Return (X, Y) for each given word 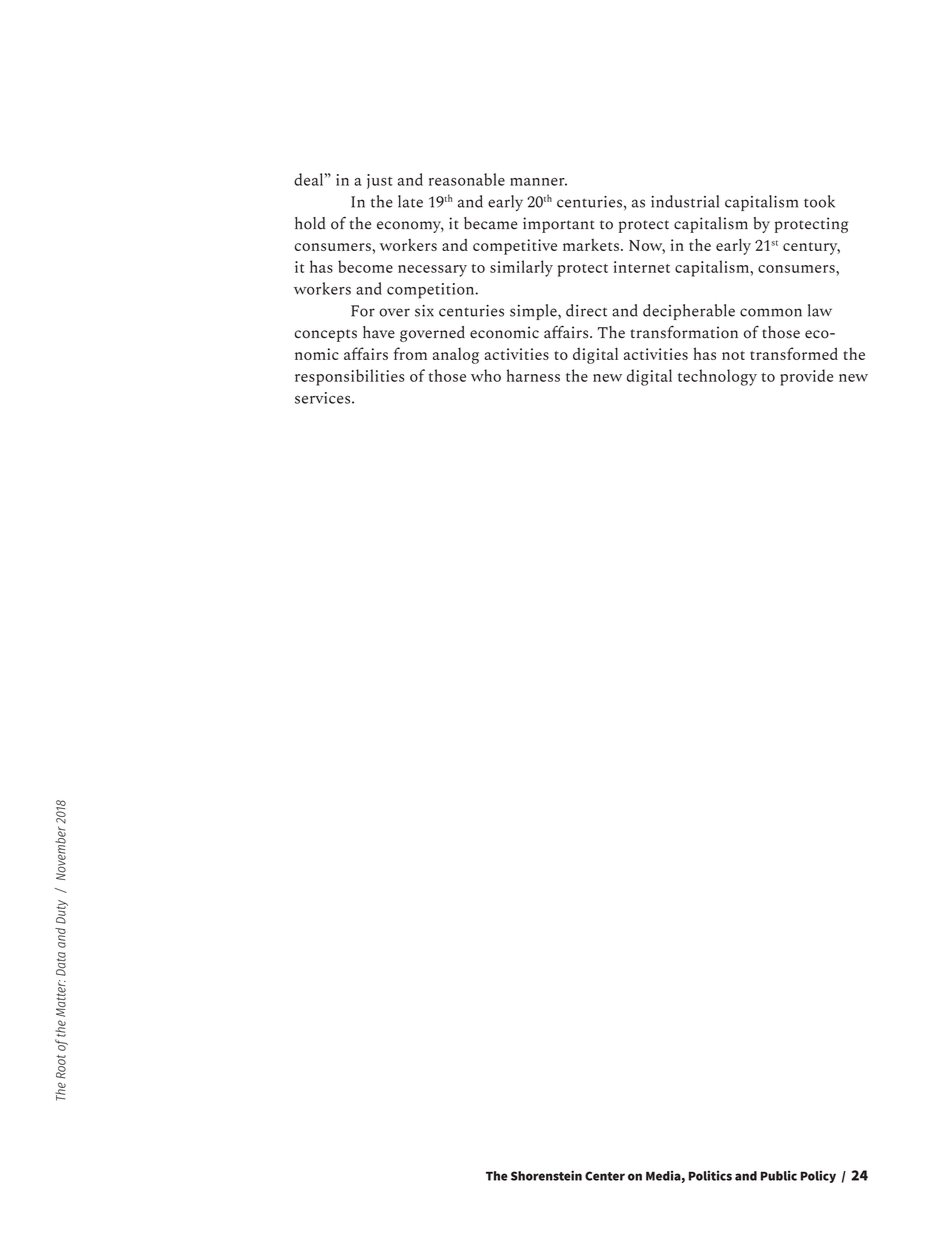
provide (806, 377)
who (486, 375)
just (380, 181)
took (819, 201)
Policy (818, 1176)
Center (605, 1176)
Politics (710, 1175)
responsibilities (350, 377)
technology (717, 377)
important (559, 225)
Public (779, 1175)
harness (533, 375)
